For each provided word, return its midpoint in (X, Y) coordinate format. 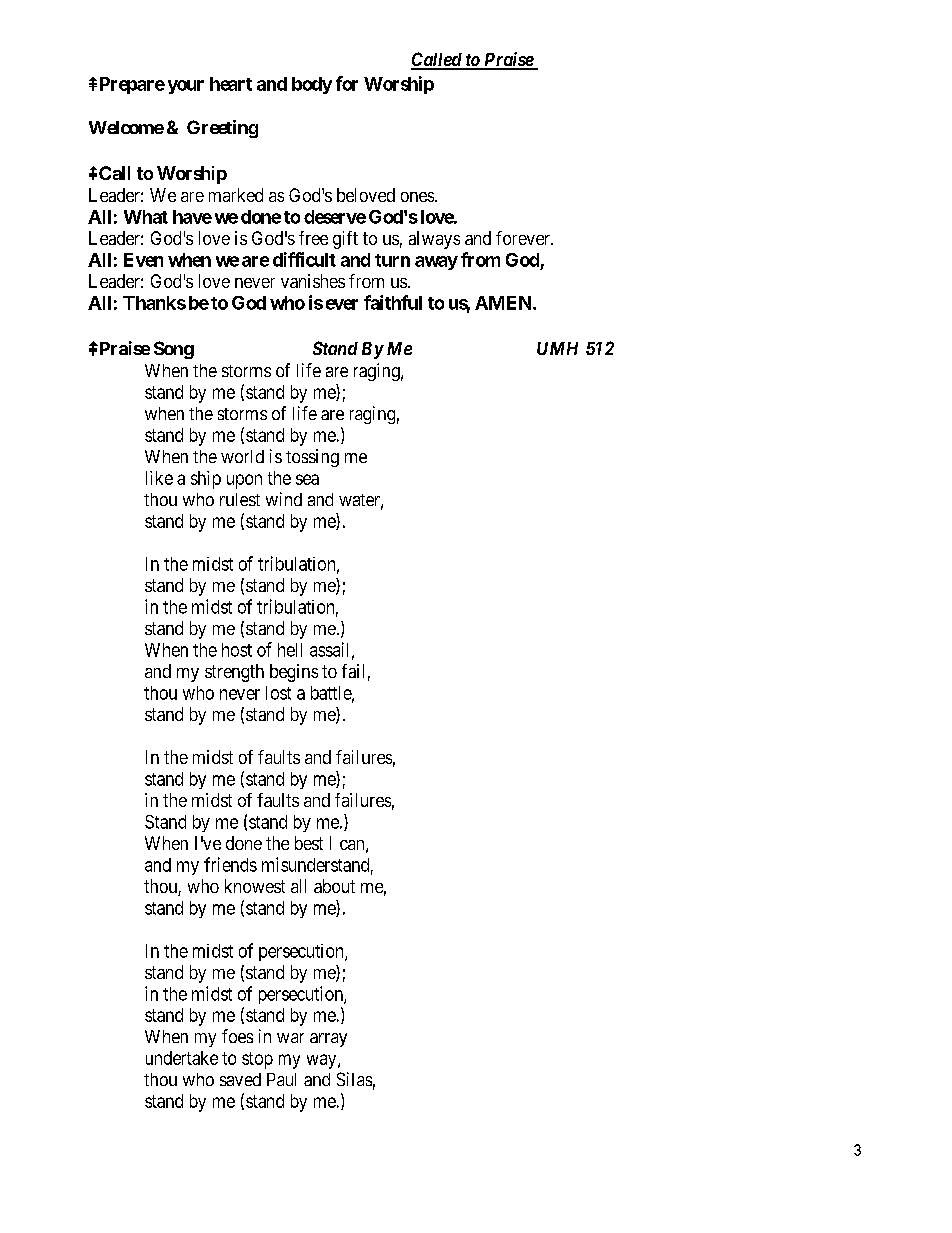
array (328, 1040)
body (312, 85)
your (186, 87)
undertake (182, 1058)
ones (417, 197)
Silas (354, 1079)
